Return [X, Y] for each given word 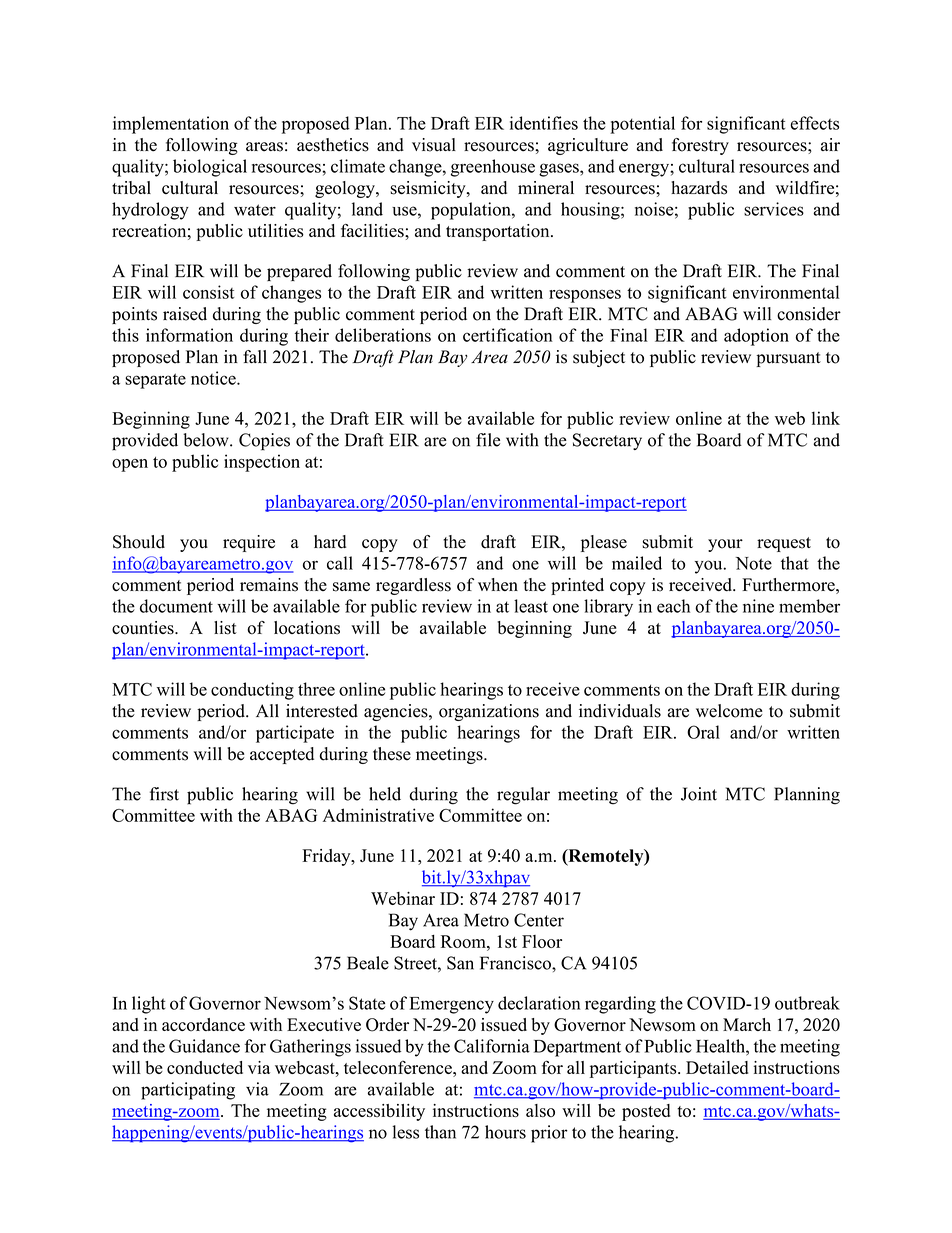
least [531, 606]
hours [505, 1132]
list [225, 628]
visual [434, 145]
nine [758, 606]
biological [210, 168]
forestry [700, 146]
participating [188, 1091]
